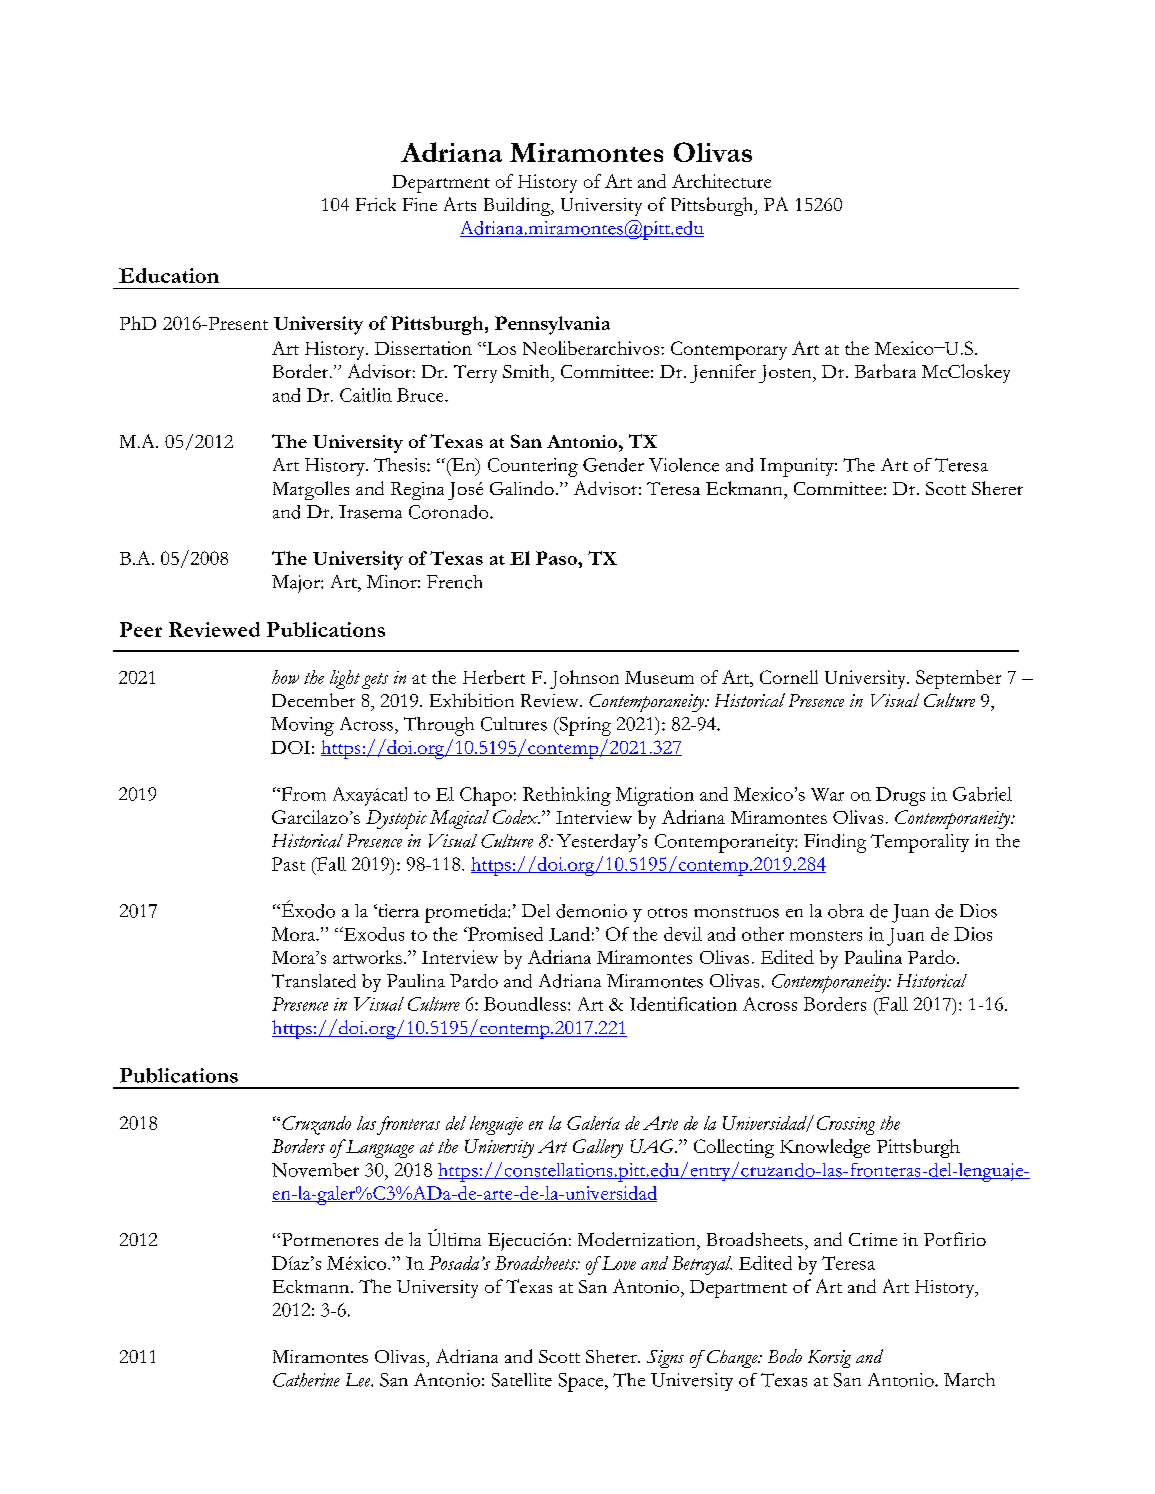 The image size is (1155, 1494). What do you see at coordinates (958, 679) in the screenshot?
I see `September` at bounding box center [958, 679].
